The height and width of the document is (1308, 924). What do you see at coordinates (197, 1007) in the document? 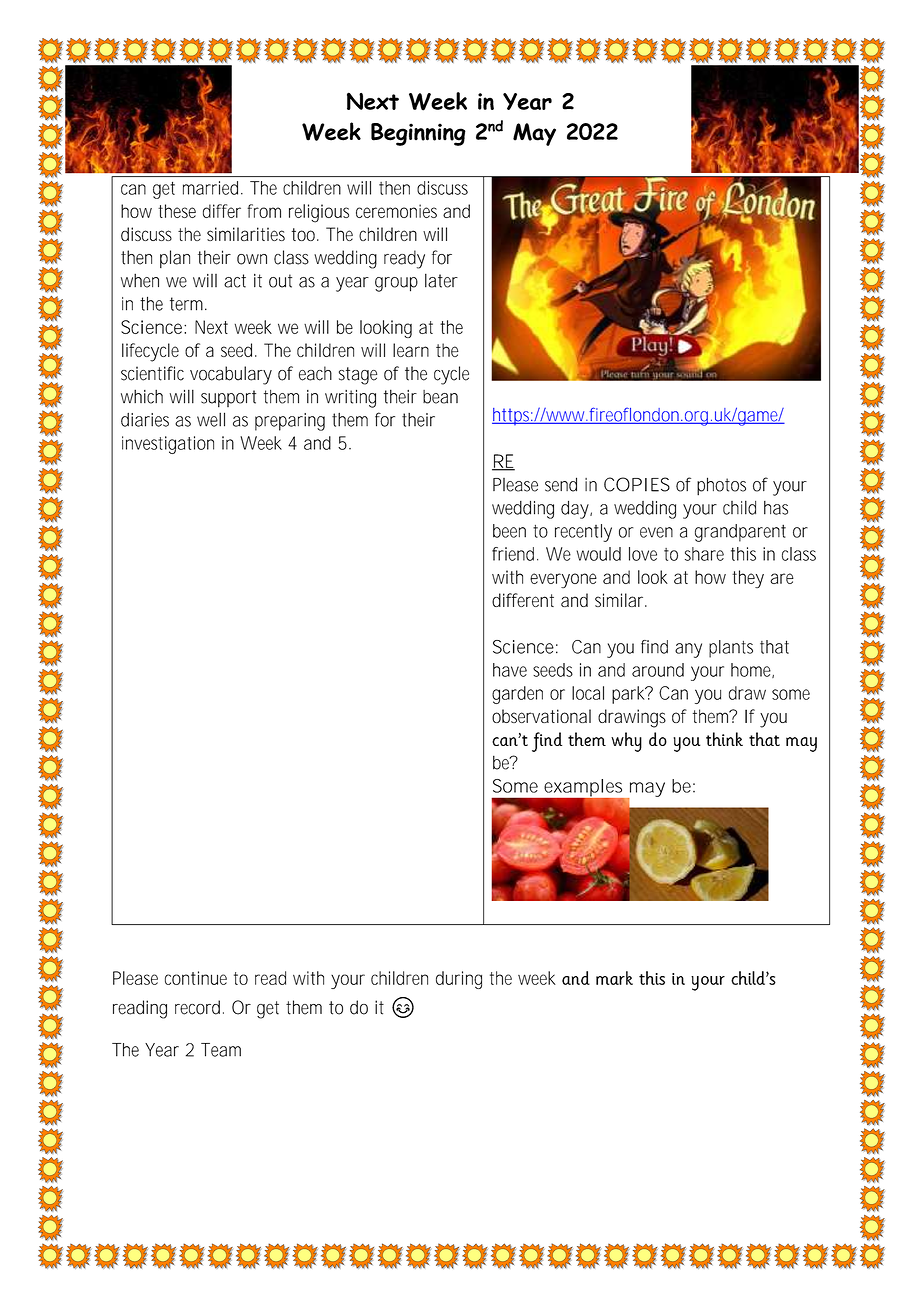
I see `record` at bounding box center [197, 1007].
